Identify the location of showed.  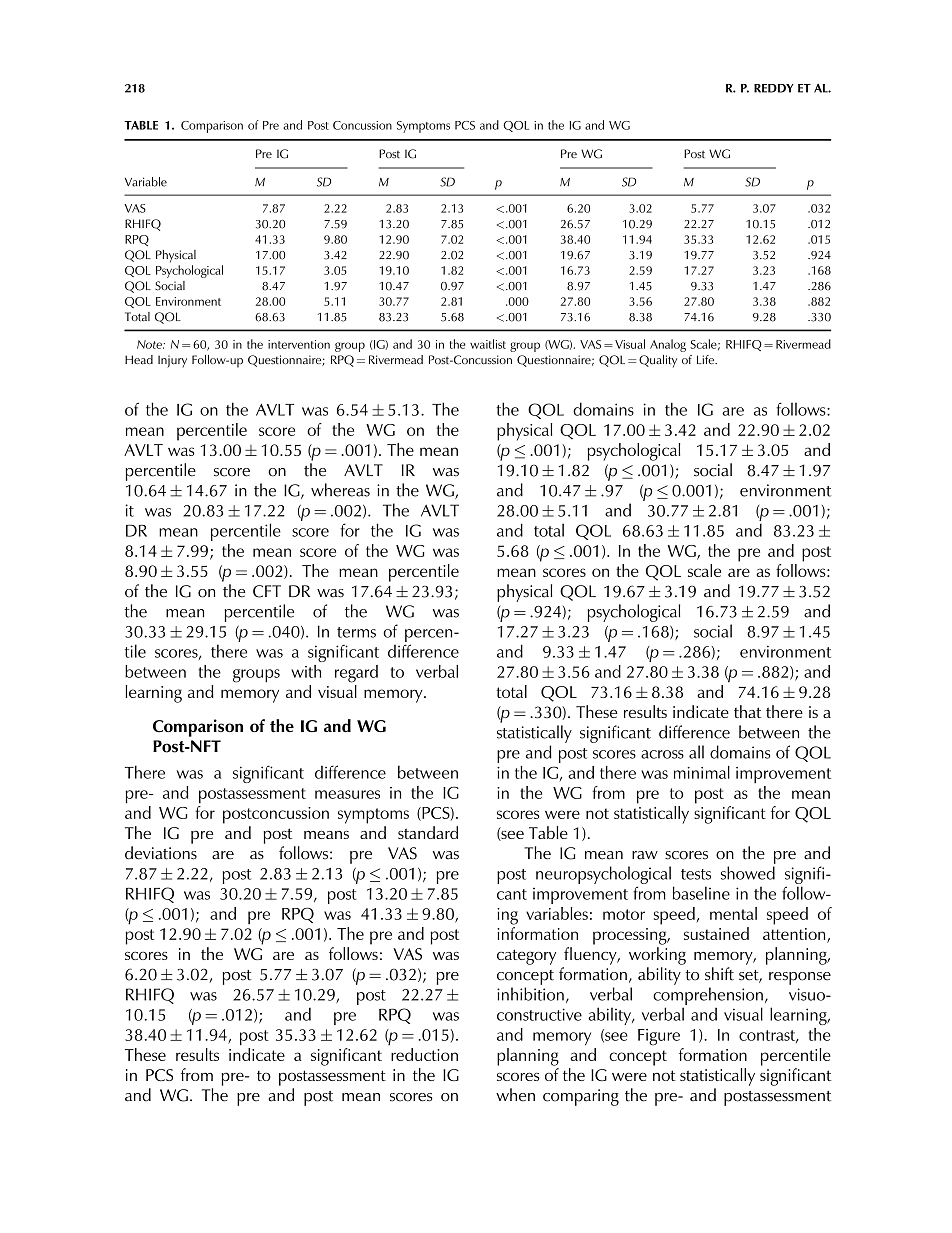
(748, 873).
